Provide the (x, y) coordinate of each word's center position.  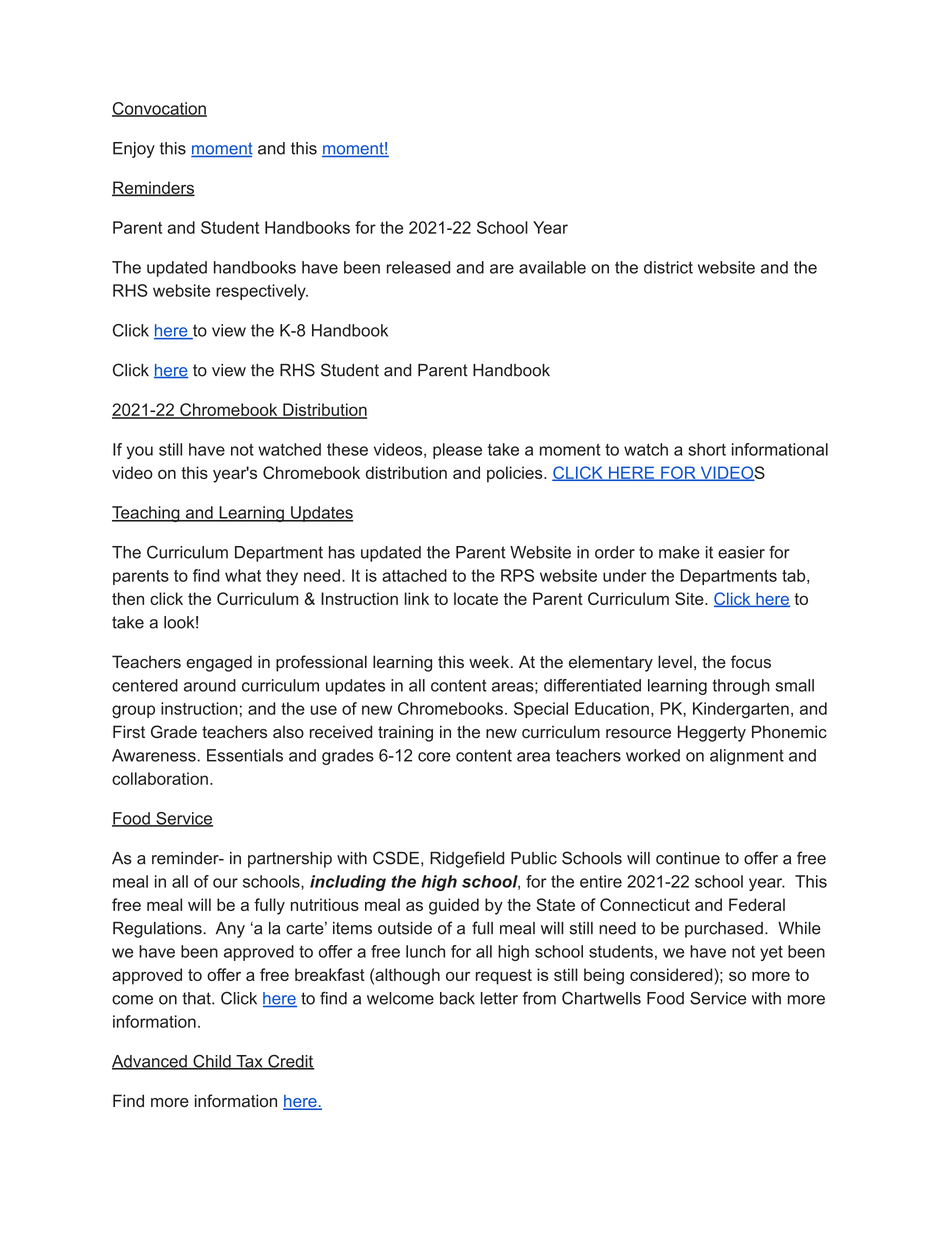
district (668, 267)
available (552, 267)
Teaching (147, 514)
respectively (262, 292)
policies (516, 474)
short (707, 449)
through (741, 687)
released (418, 267)
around (210, 685)
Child (212, 1062)
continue (688, 858)
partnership (290, 860)
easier (741, 552)
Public (534, 858)
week (490, 662)
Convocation (159, 109)
